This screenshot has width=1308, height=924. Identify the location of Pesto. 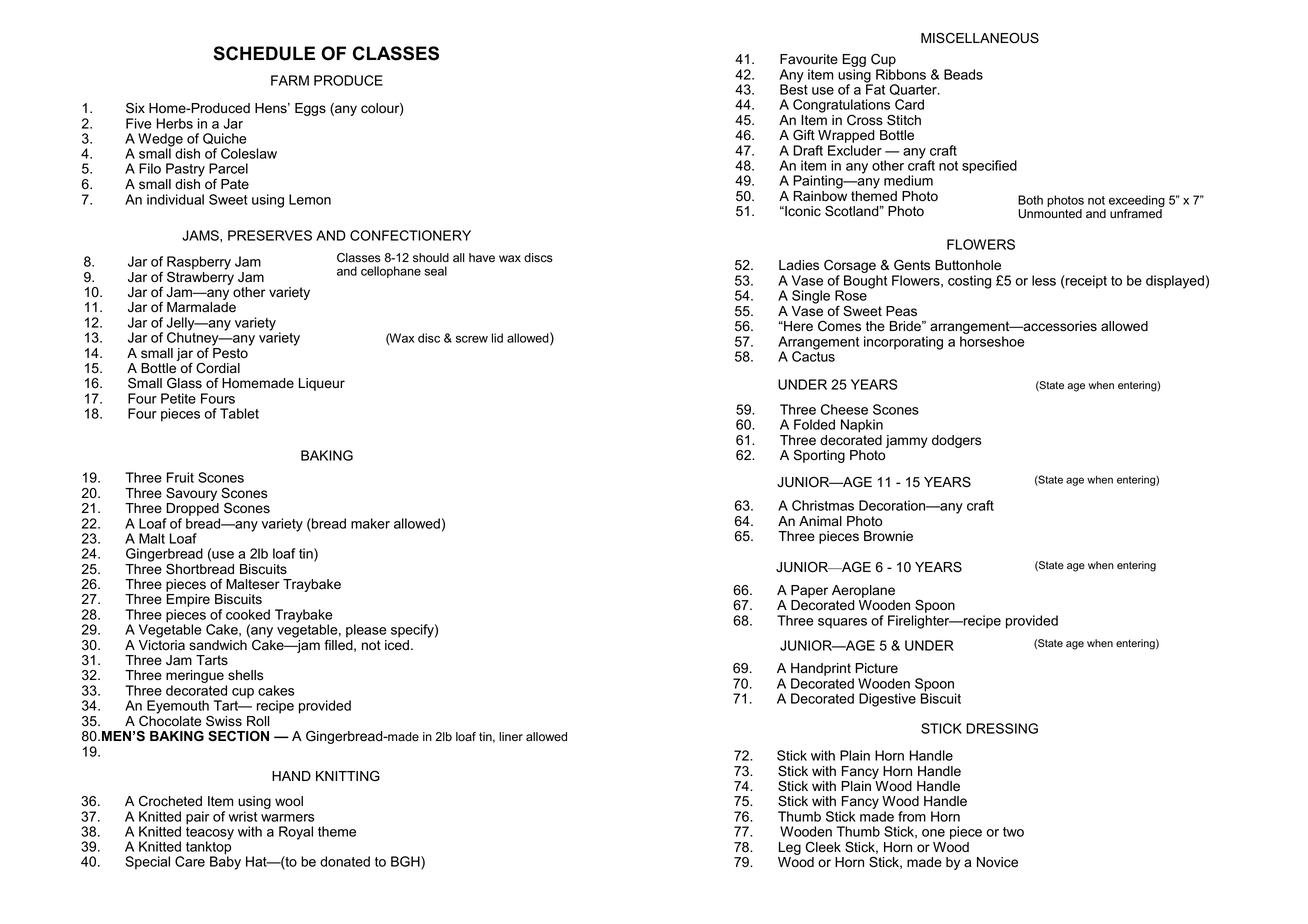
(231, 352).
